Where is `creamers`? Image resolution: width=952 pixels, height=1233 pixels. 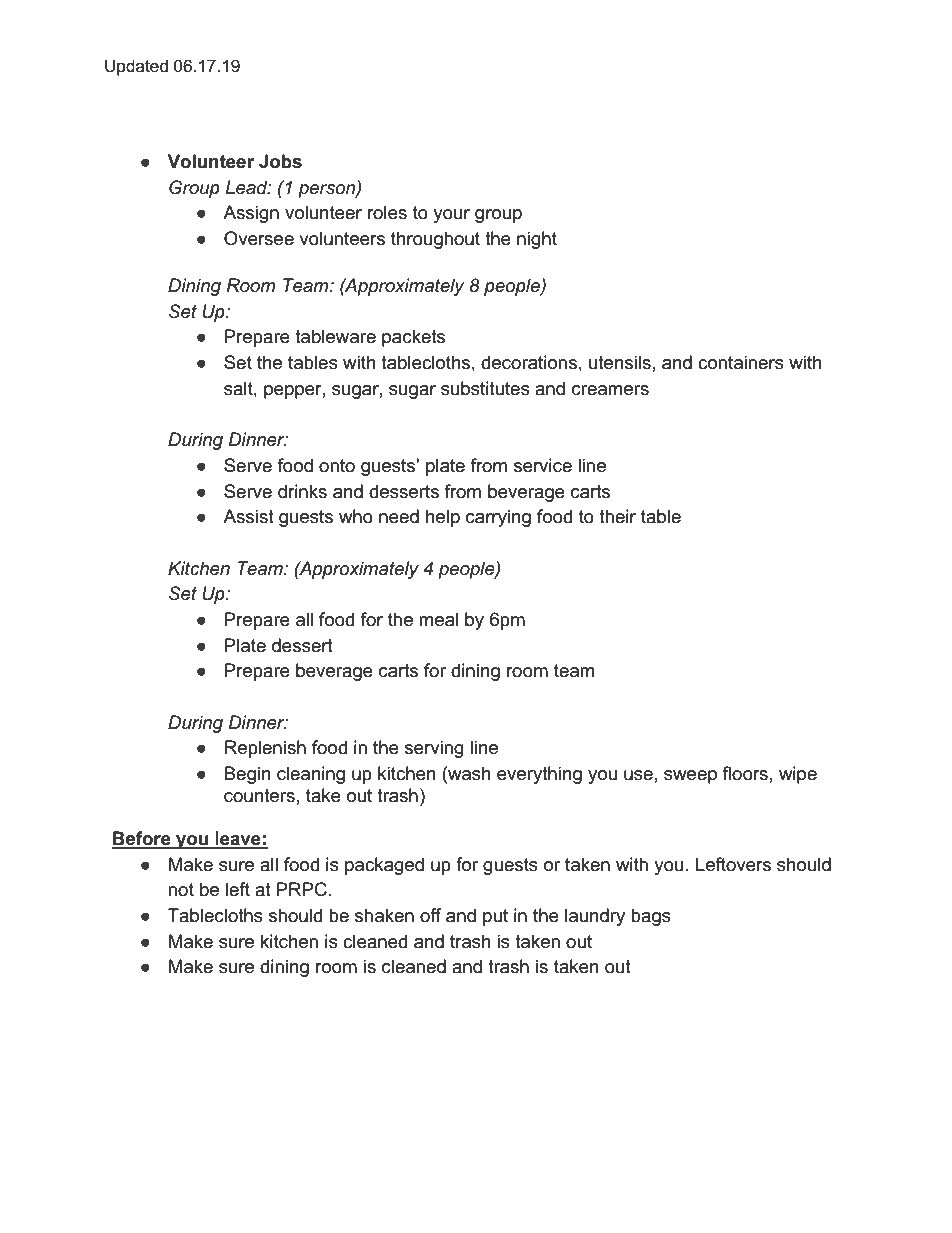
creamers is located at coordinates (610, 390).
